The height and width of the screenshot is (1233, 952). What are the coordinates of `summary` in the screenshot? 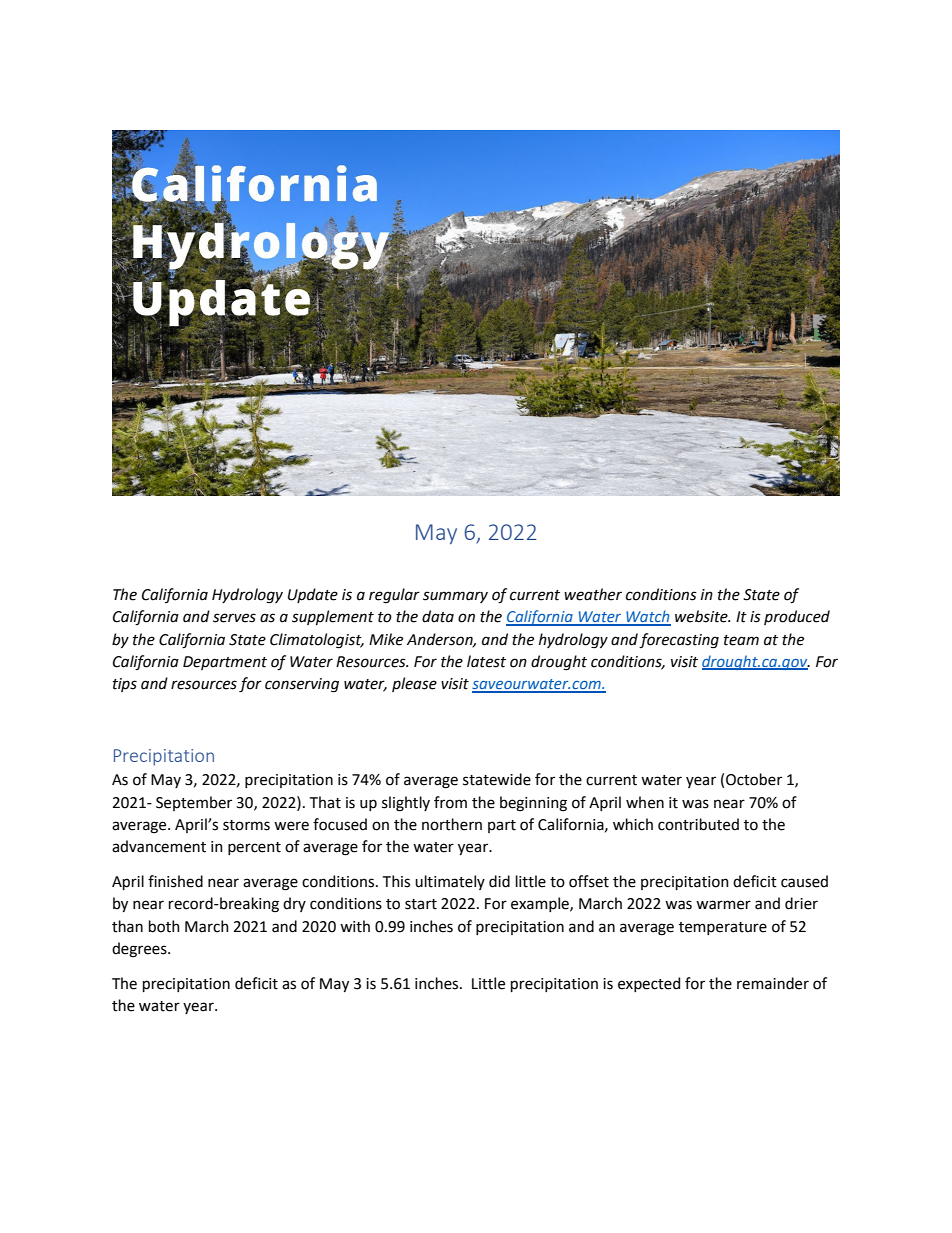 It's located at (455, 597).
